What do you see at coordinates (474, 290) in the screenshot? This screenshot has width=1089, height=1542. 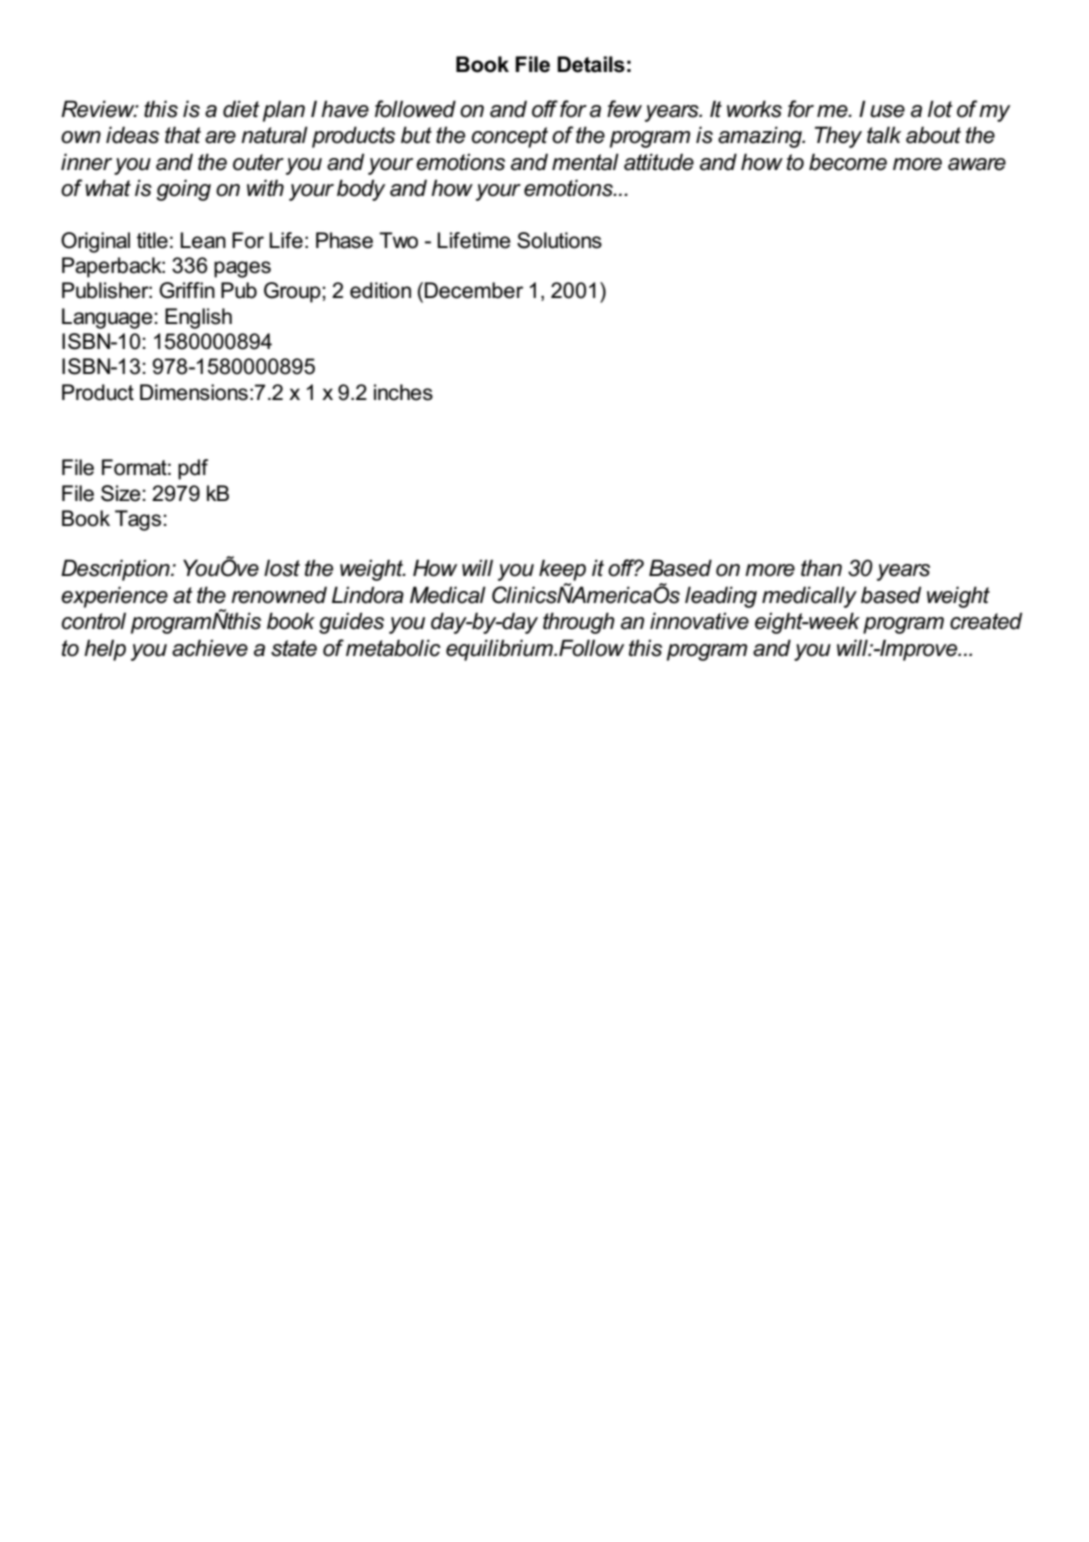 I see `December` at bounding box center [474, 290].
